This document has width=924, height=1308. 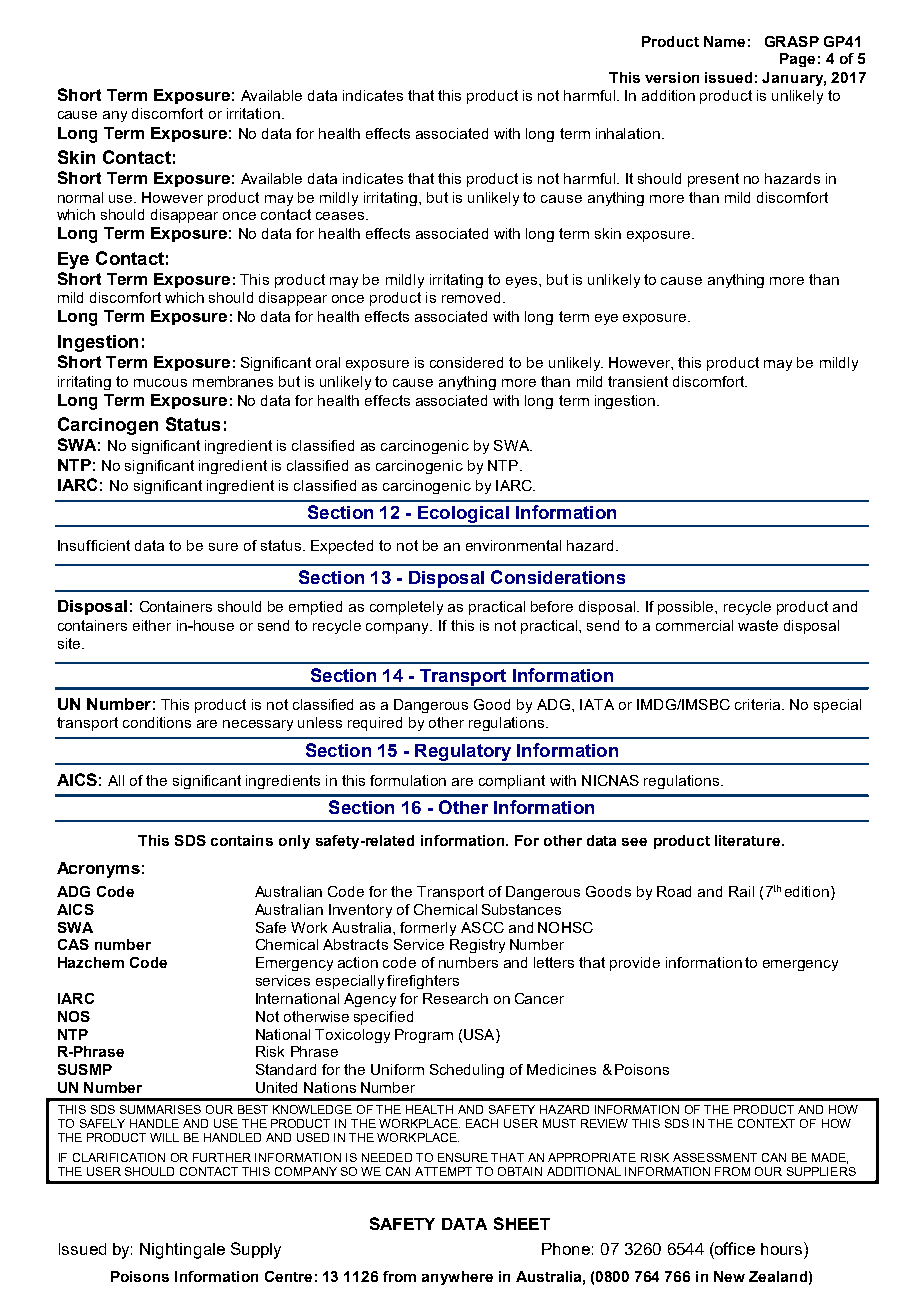 I want to click on either, so click(x=152, y=625).
